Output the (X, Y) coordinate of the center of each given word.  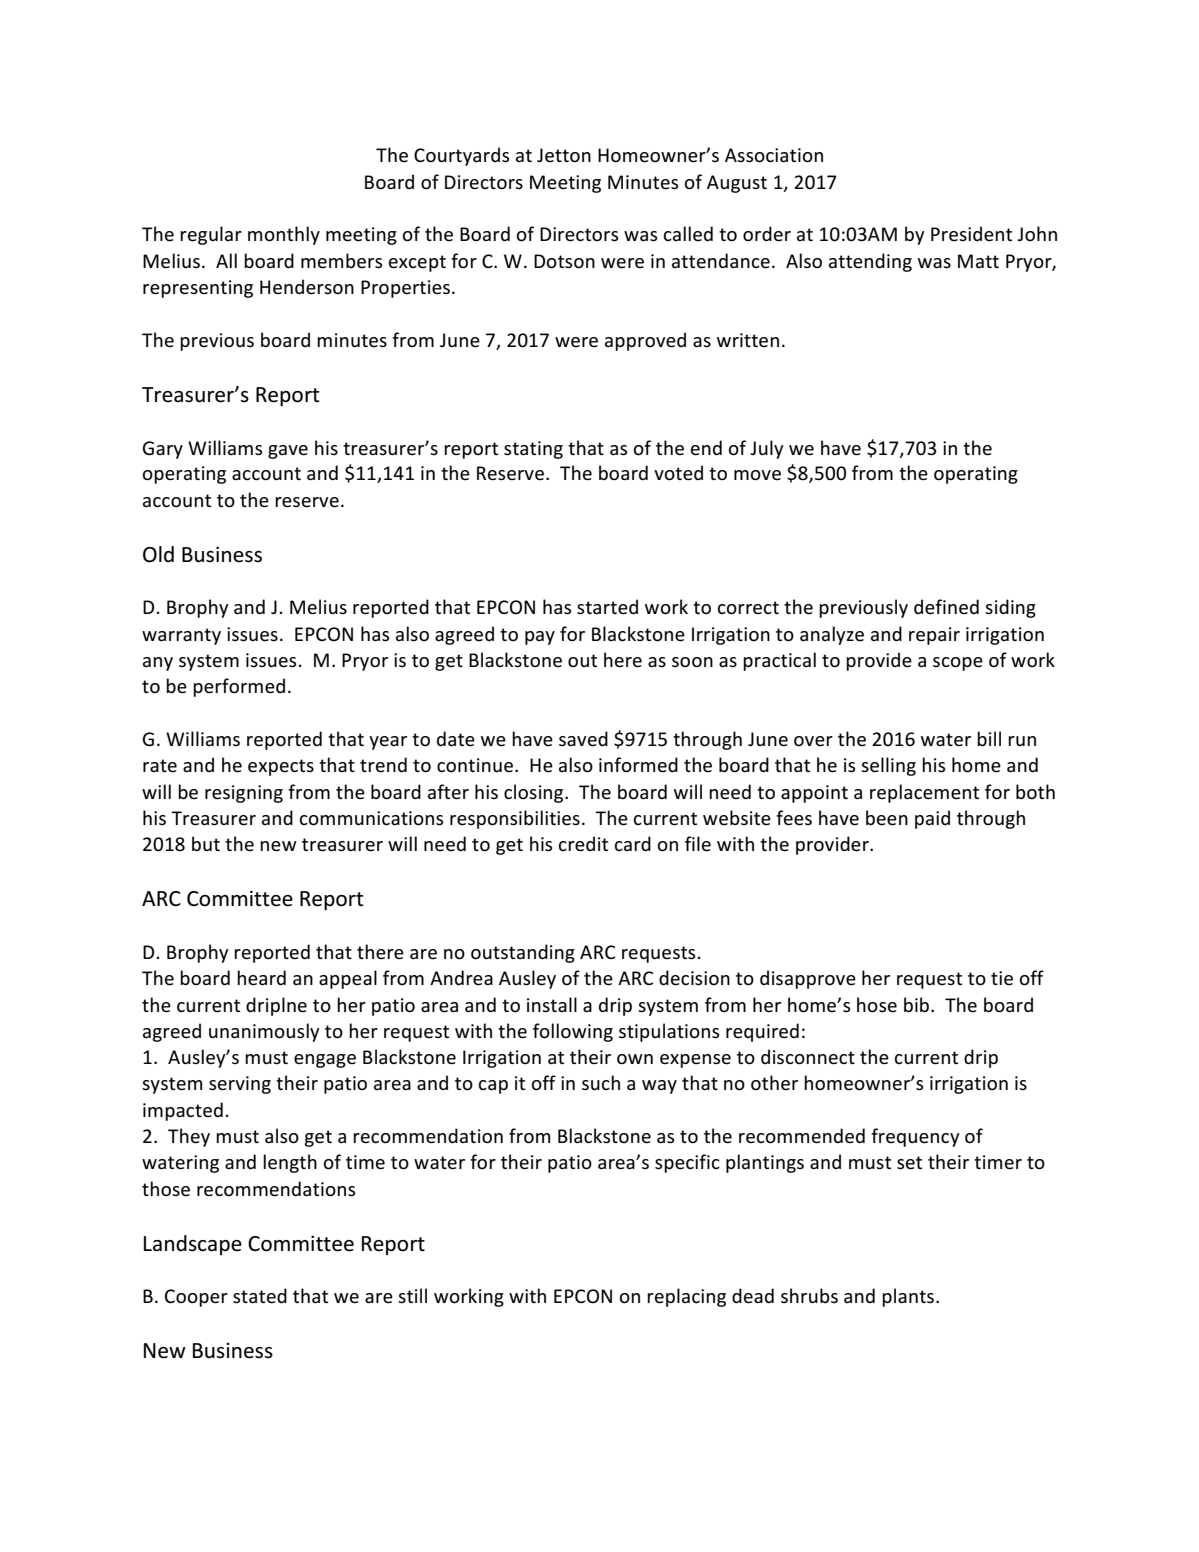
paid (932, 819)
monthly (284, 235)
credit (583, 844)
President (971, 234)
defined (946, 607)
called (688, 233)
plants (909, 1297)
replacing (686, 1297)
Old (158, 554)
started (607, 607)
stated (260, 1296)
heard (261, 978)
